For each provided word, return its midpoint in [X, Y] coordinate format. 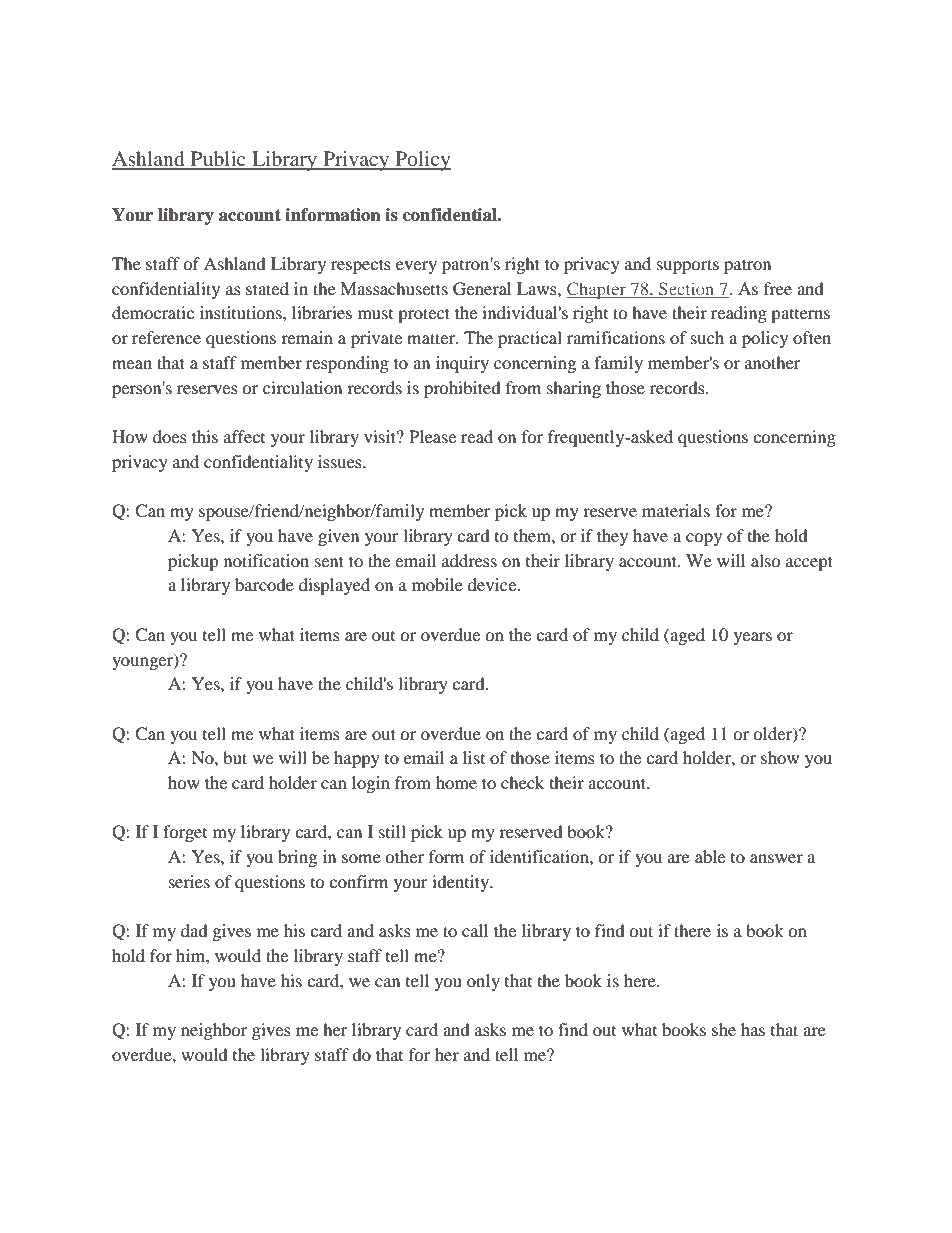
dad [194, 930]
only [483, 982]
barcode [264, 584]
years [753, 638]
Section [687, 290]
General [482, 289]
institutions [242, 312]
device [493, 584]
